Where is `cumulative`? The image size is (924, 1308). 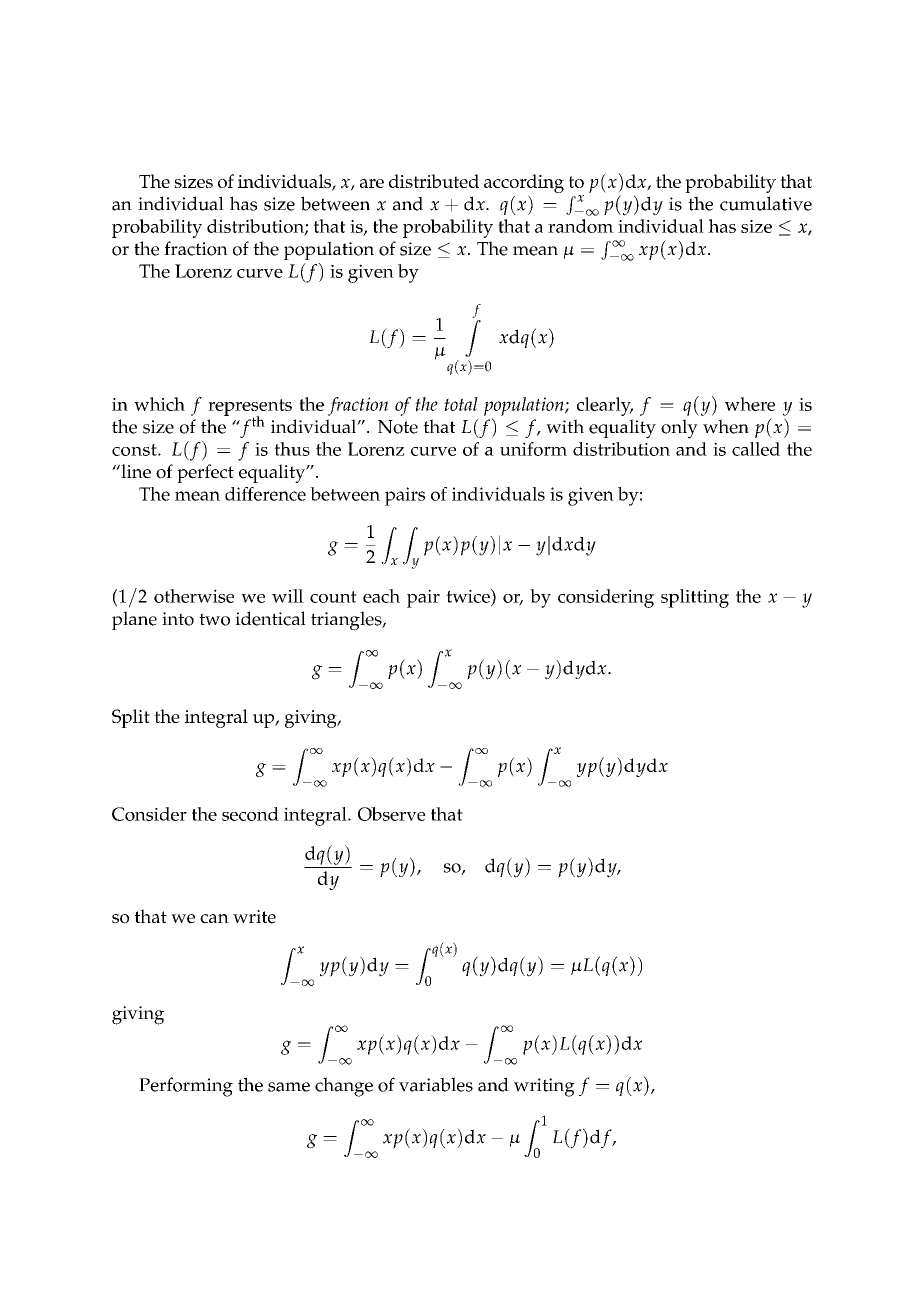
cumulative is located at coordinates (766, 203).
